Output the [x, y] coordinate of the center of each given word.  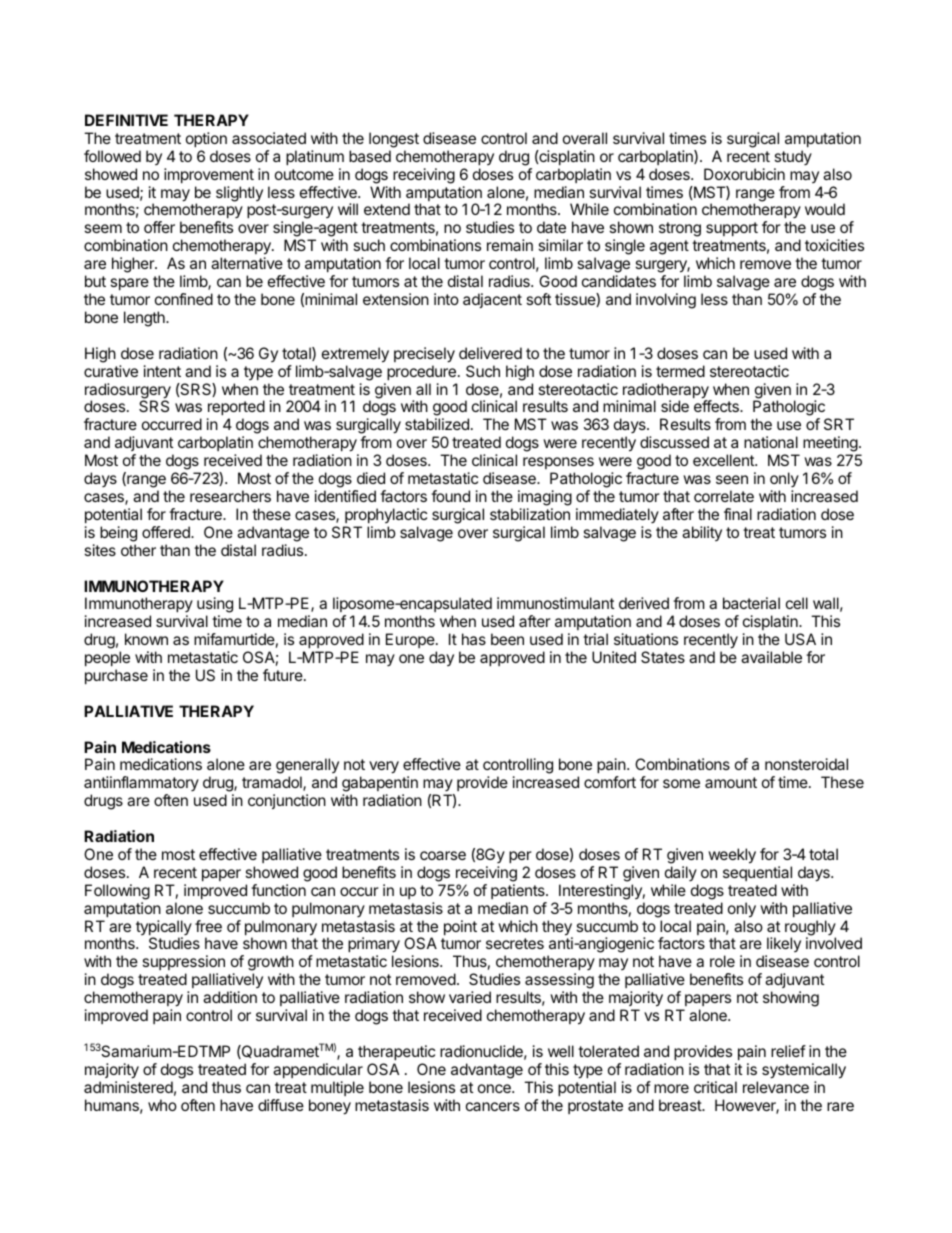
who [162, 1105]
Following [117, 892]
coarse [443, 855]
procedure [421, 372]
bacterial [751, 603]
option [206, 139]
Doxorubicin [744, 174]
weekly [732, 856]
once [495, 1088]
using [215, 606]
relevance [776, 1087]
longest [394, 140]
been [507, 639]
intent [162, 371]
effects [717, 406]
